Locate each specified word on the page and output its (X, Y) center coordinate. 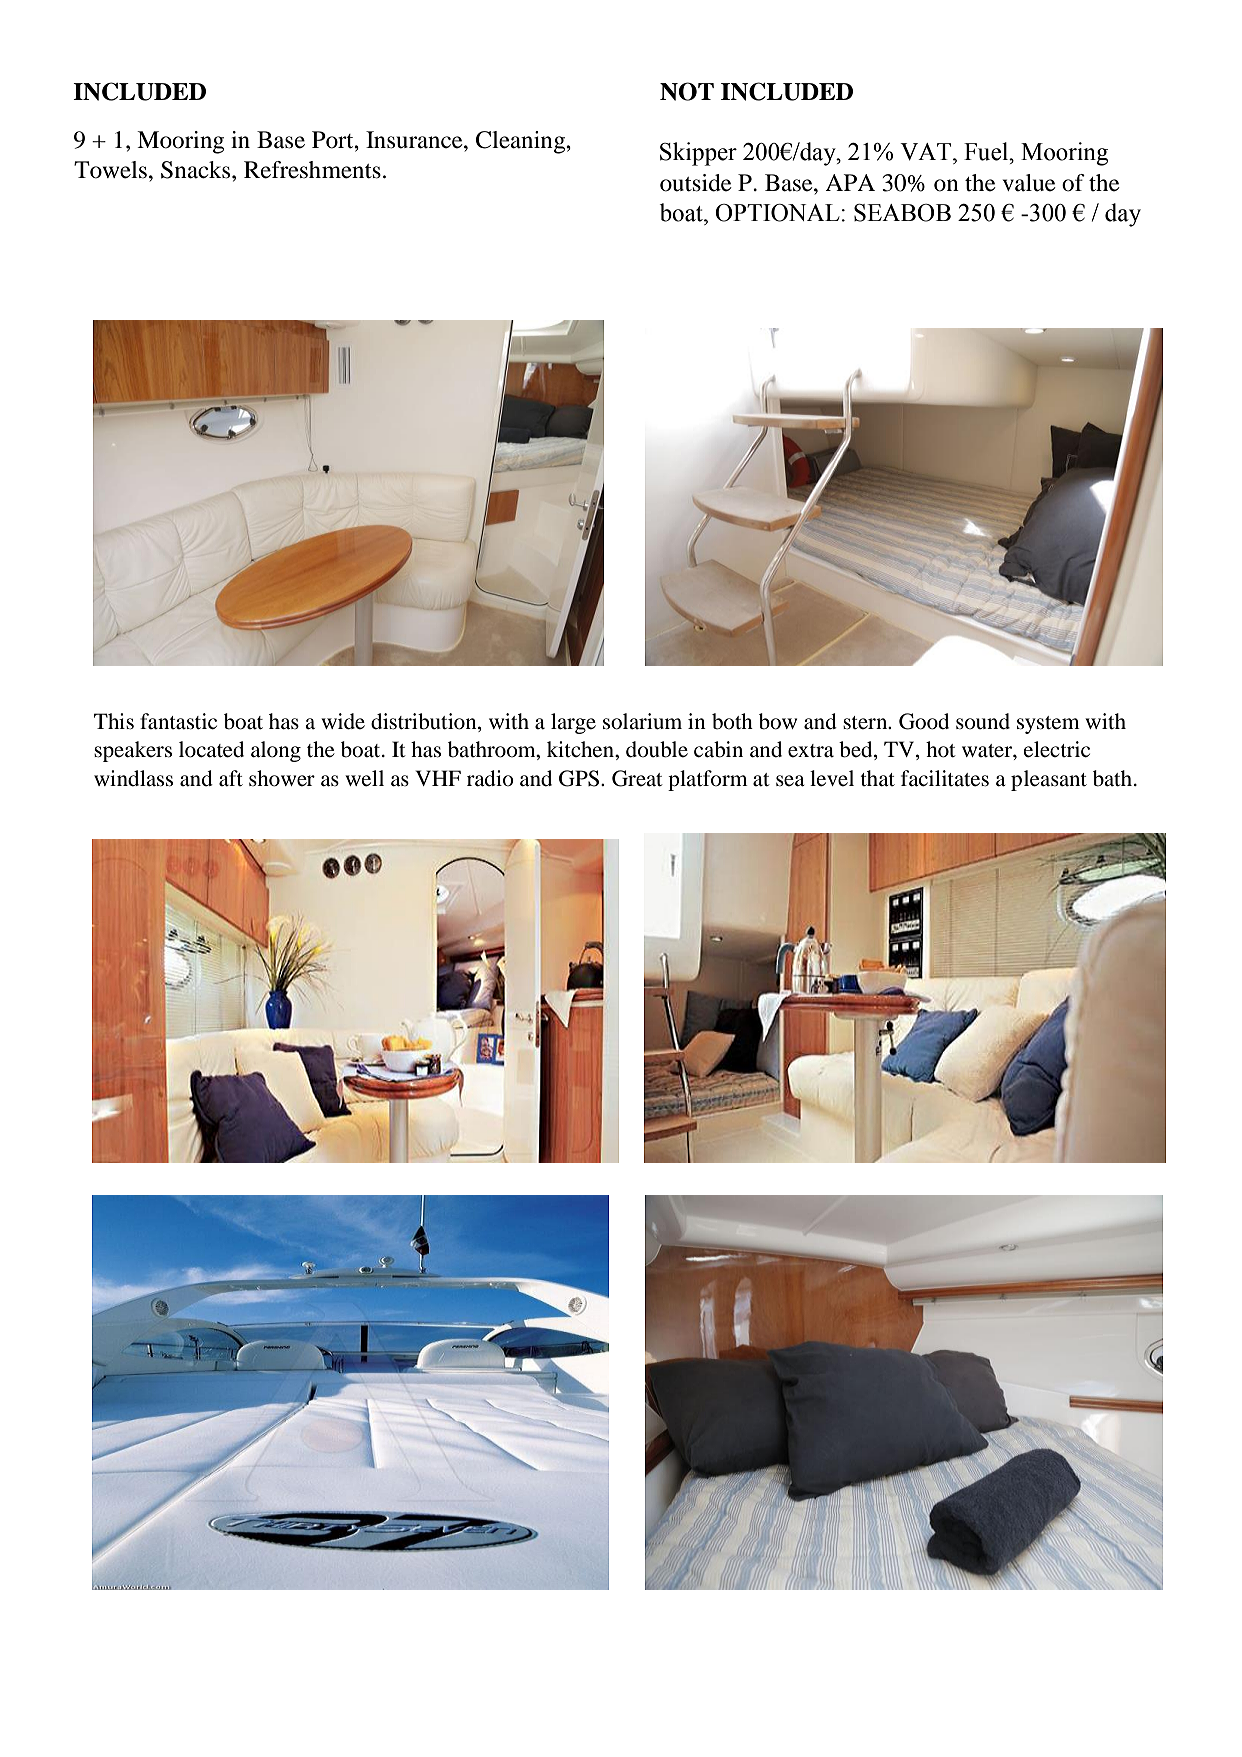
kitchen (581, 749)
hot (941, 749)
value (1029, 183)
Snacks (197, 170)
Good (924, 721)
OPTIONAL (778, 213)
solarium (642, 721)
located (211, 749)
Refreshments (312, 170)
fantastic (178, 721)
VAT (927, 152)
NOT (687, 91)
